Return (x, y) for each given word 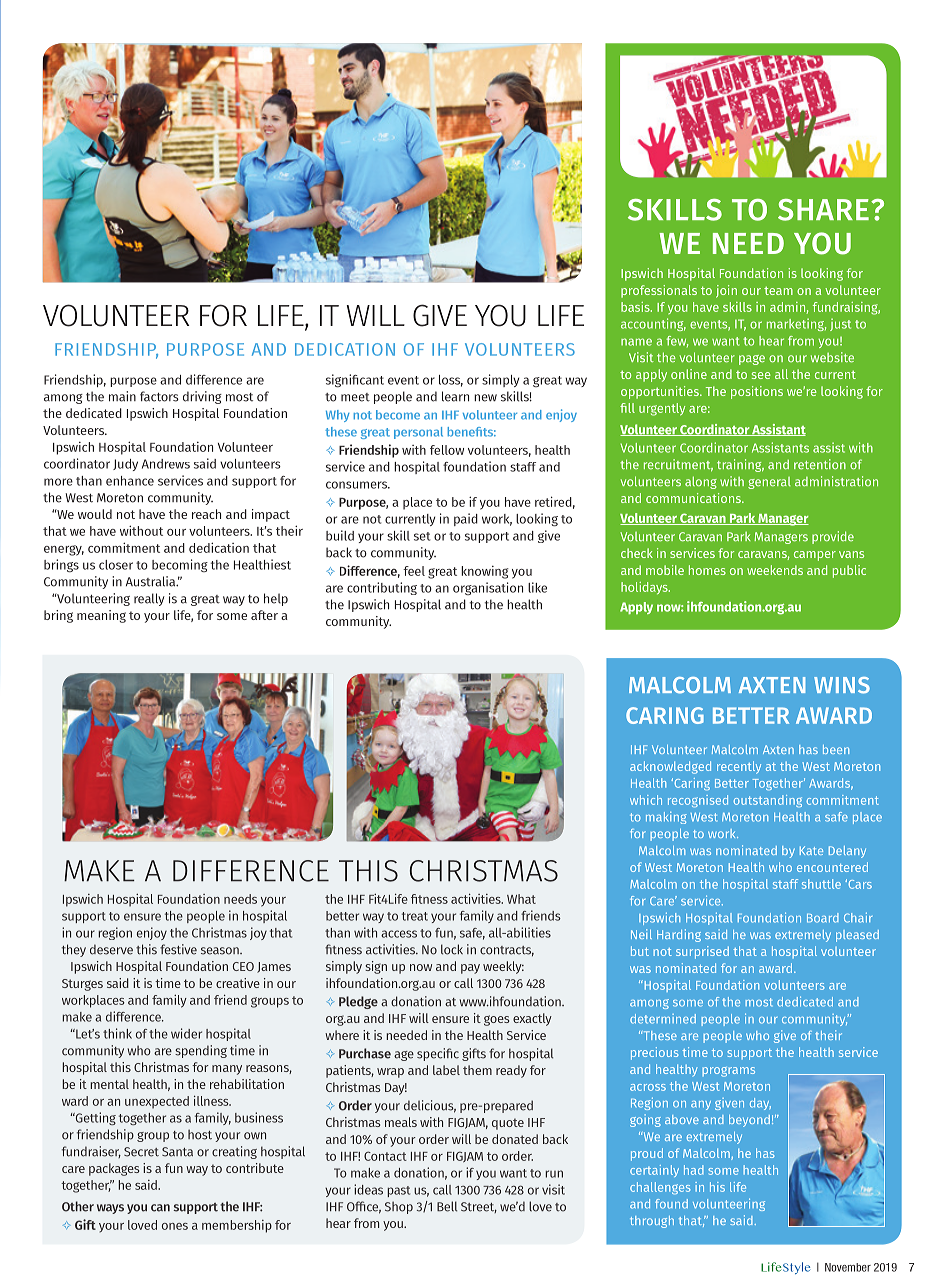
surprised (702, 952)
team (778, 290)
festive (178, 949)
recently (739, 767)
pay (470, 969)
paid (466, 519)
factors (159, 396)
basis (636, 307)
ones (175, 1226)
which (646, 800)
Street (479, 1207)
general (769, 483)
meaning (101, 616)
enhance (130, 481)
